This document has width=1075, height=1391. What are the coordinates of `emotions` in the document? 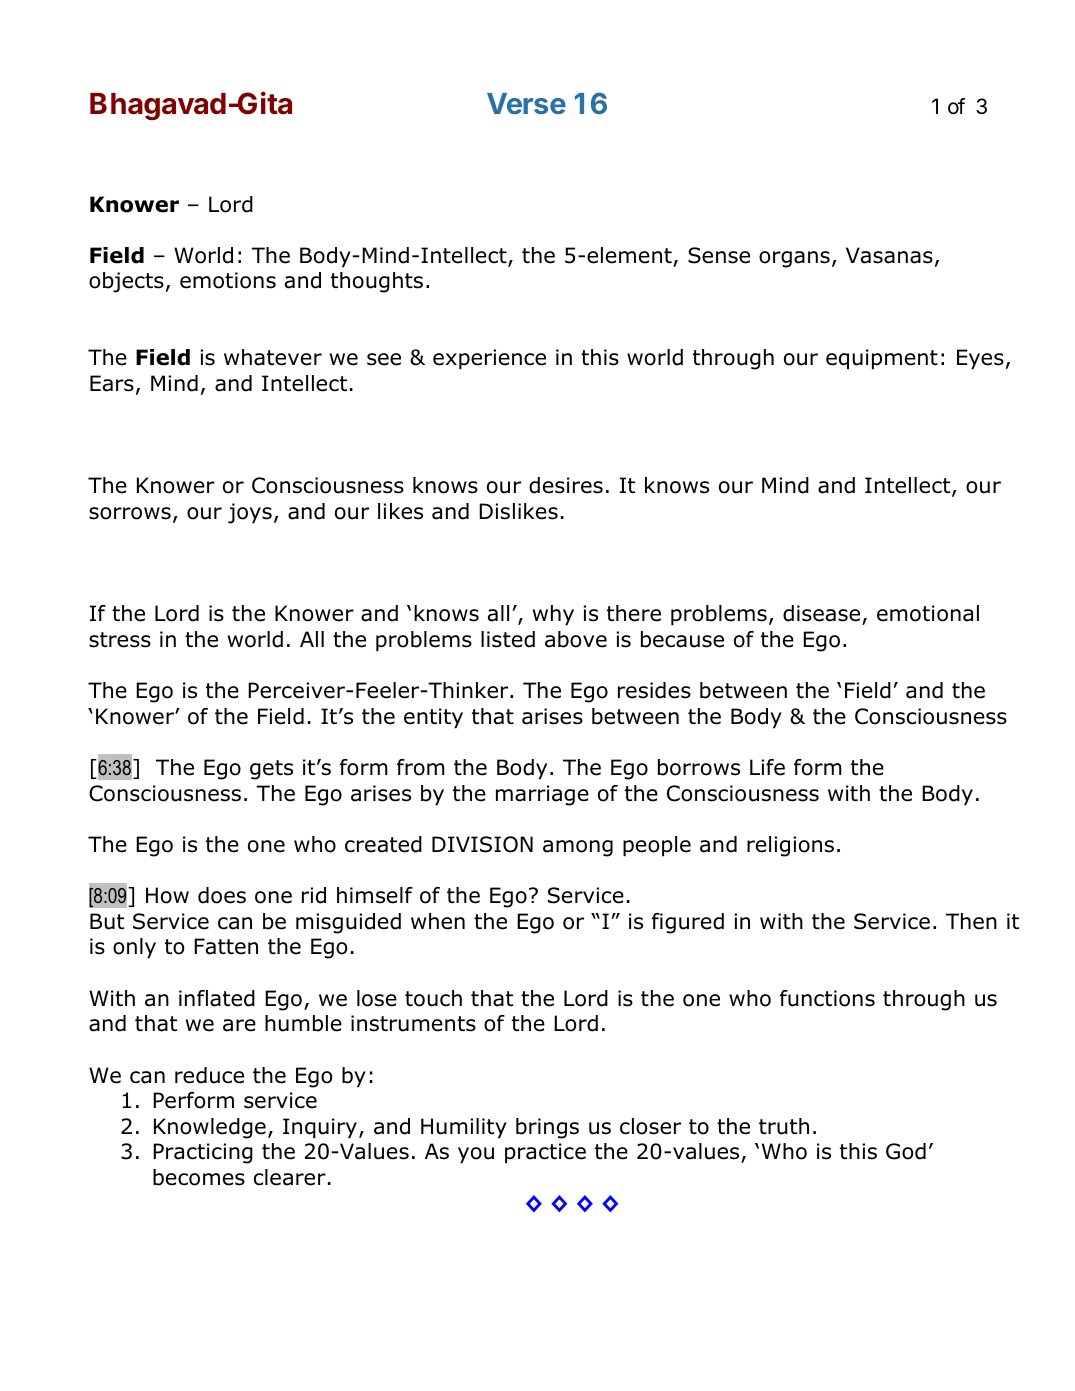 It's located at (228, 280).
